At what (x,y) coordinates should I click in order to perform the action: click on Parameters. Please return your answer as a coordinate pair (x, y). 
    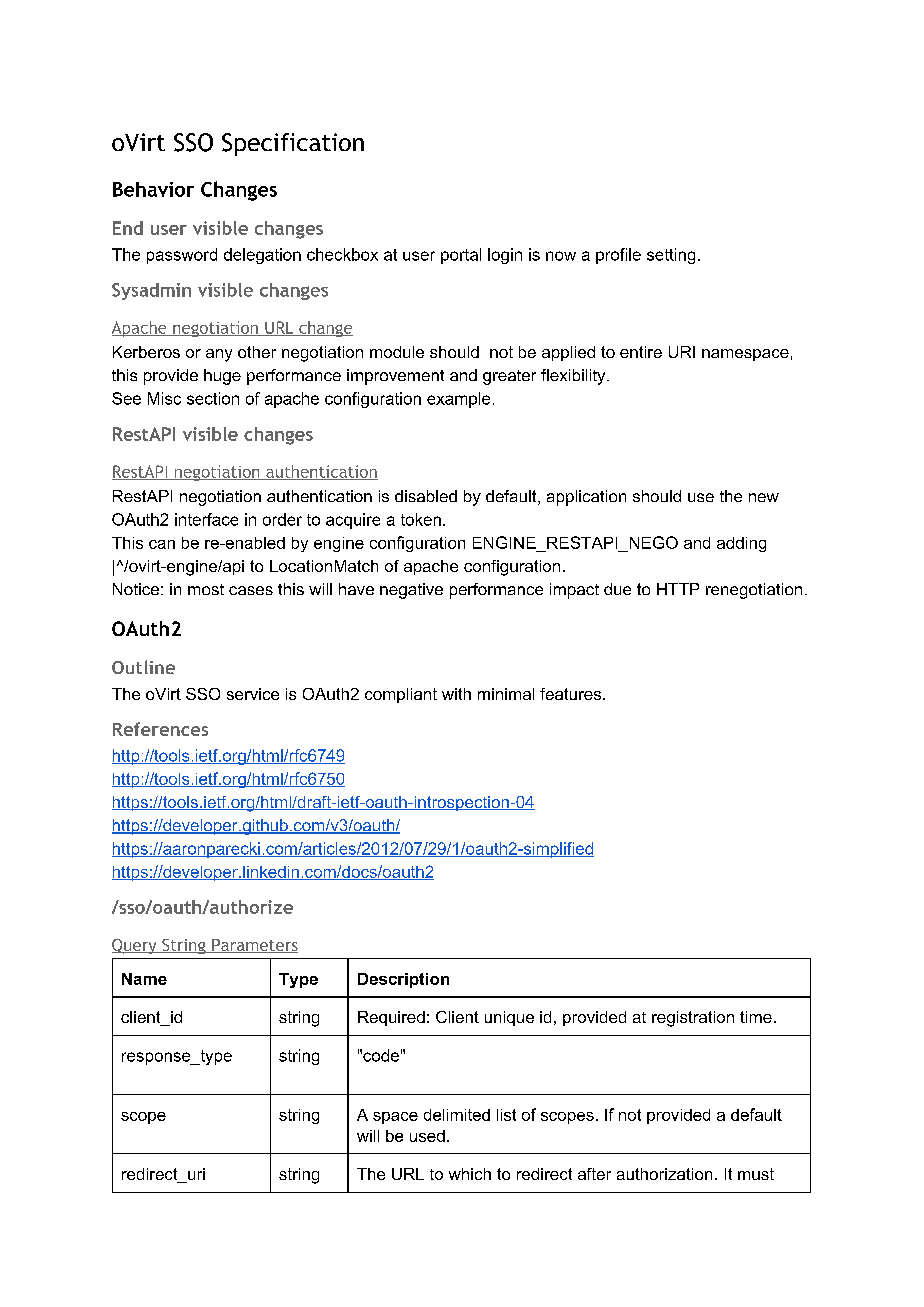
    Looking at the image, I should click on (254, 946).
